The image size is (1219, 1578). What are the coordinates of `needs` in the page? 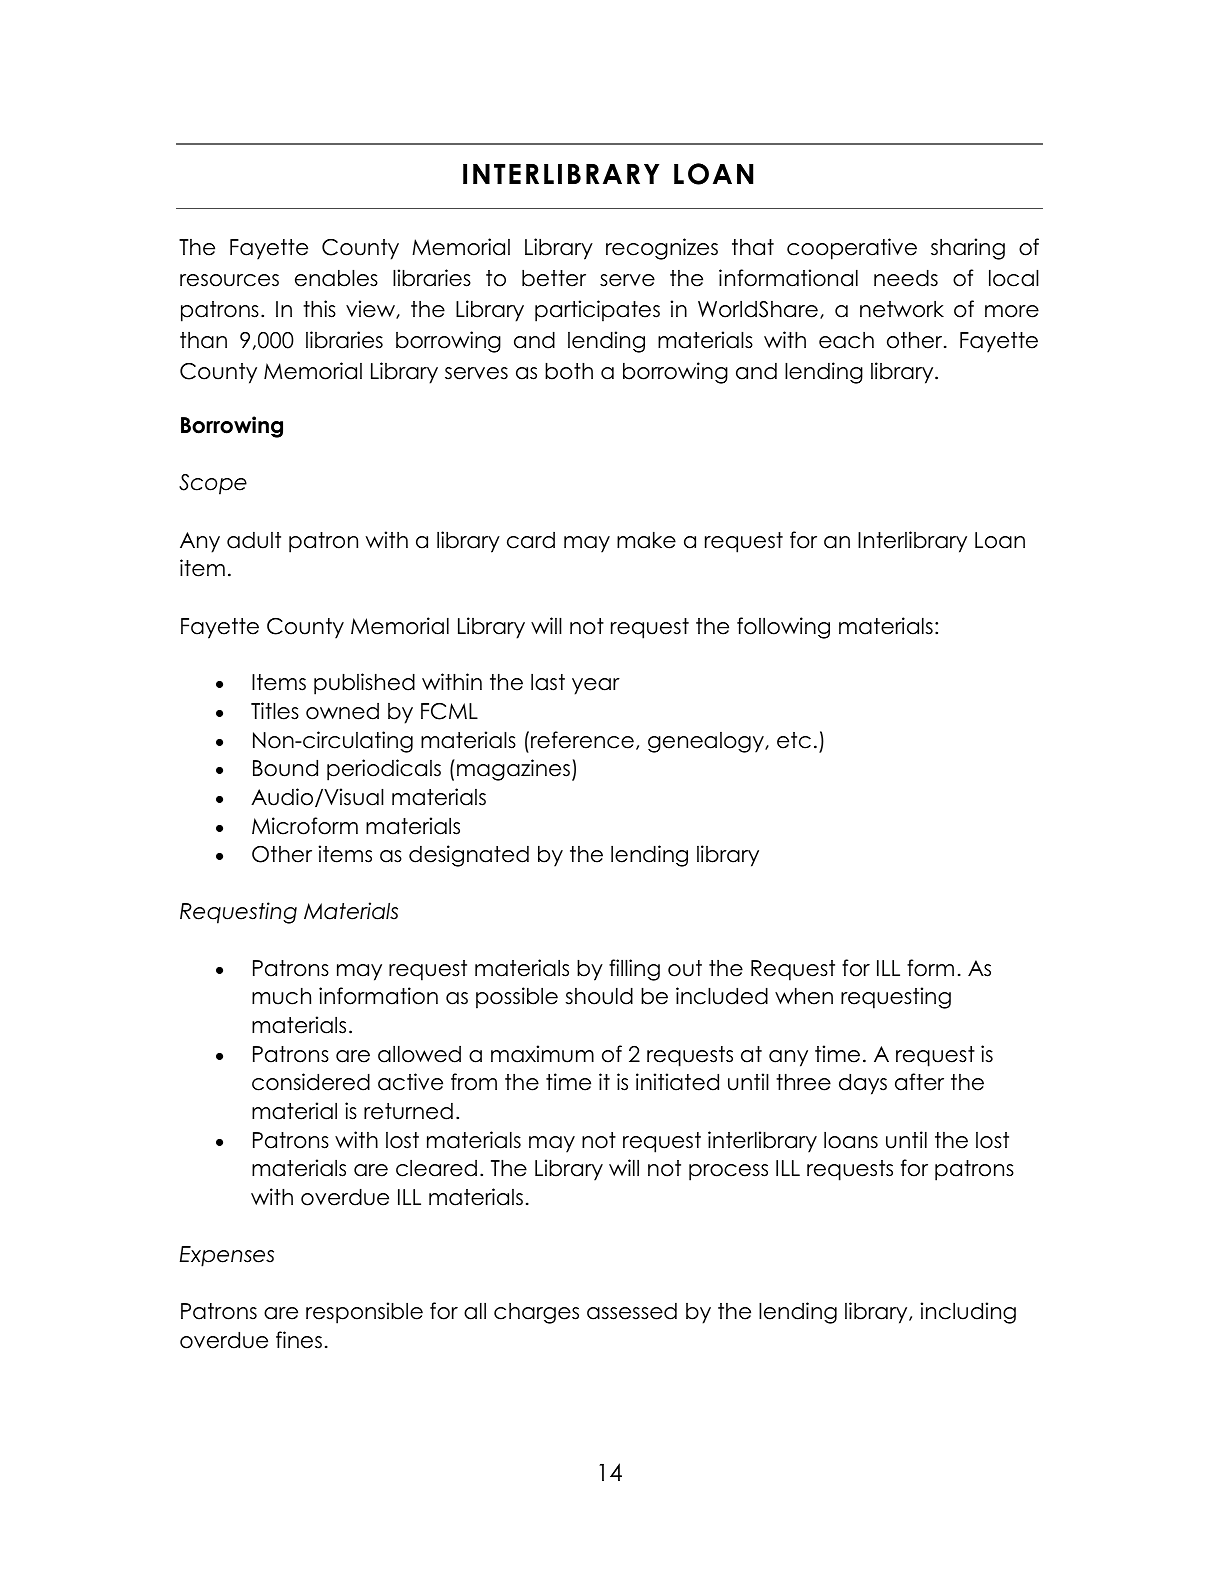 It's located at (906, 278).
